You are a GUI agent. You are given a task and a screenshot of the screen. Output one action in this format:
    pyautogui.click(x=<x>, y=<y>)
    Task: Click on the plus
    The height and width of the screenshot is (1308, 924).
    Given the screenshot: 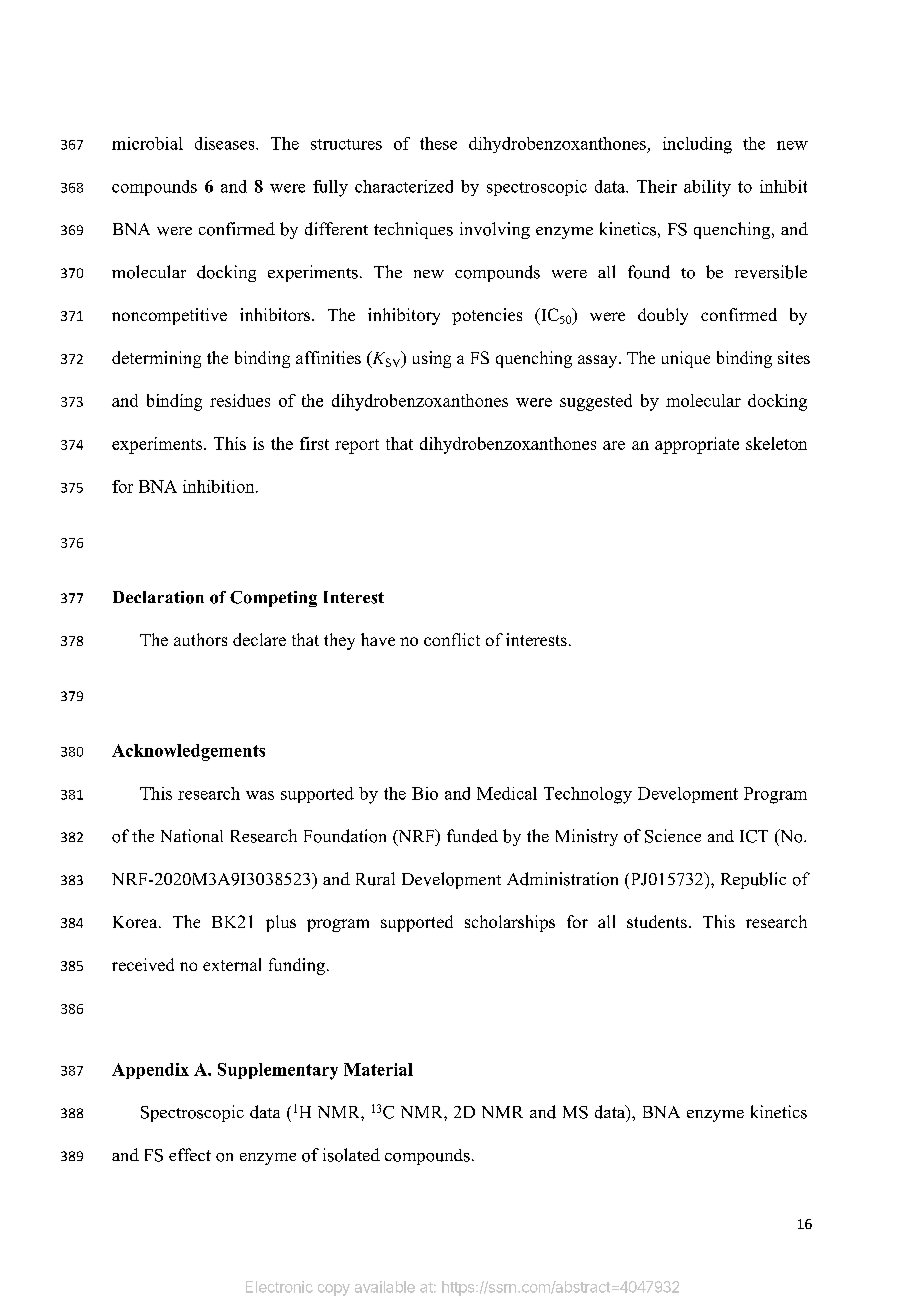 What is the action you would take?
    pyautogui.click(x=281, y=923)
